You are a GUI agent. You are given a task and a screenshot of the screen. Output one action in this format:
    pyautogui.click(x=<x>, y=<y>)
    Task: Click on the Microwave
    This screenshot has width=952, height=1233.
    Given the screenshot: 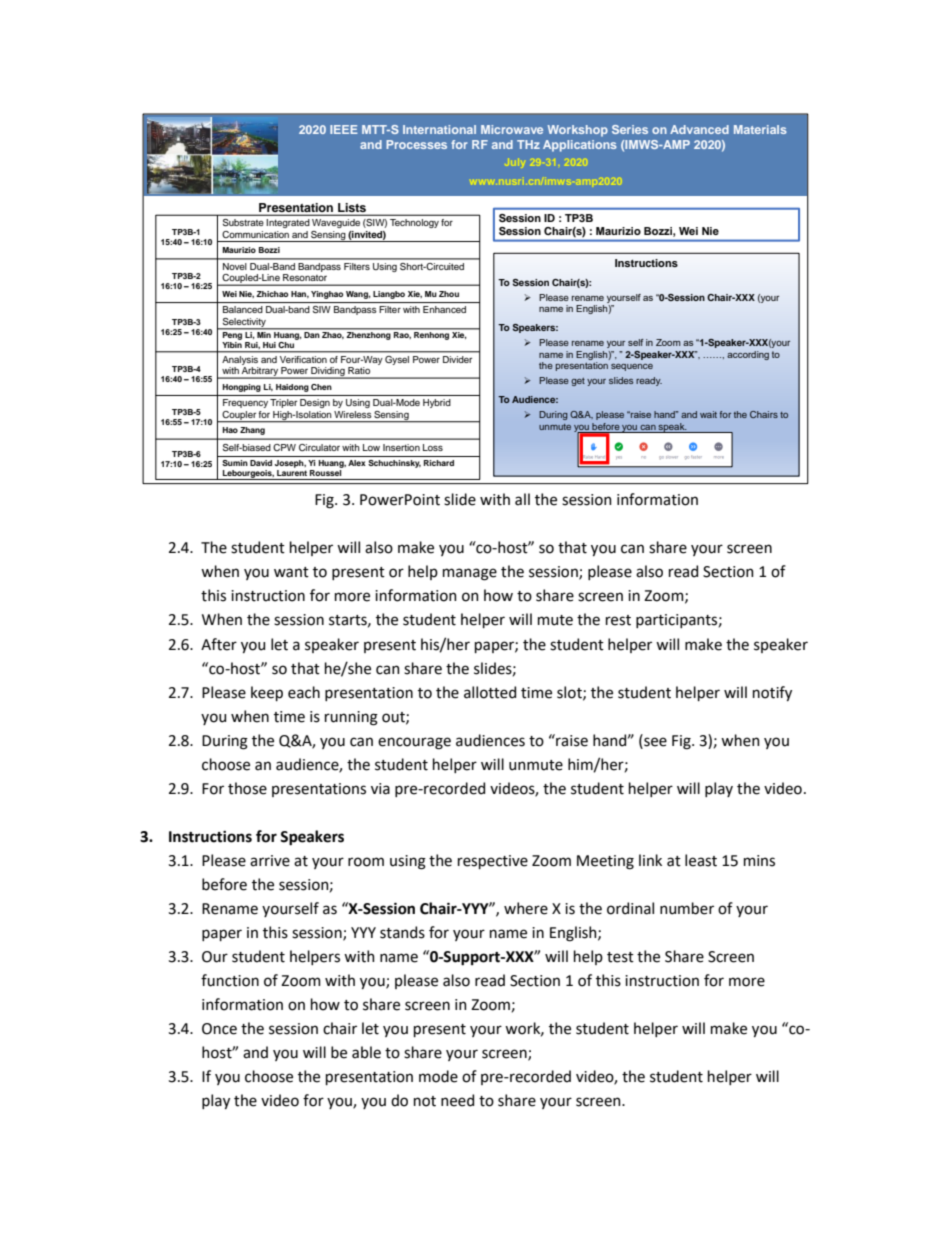 What is the action you would take?
    pyautogui.click(x=512, y=129)
